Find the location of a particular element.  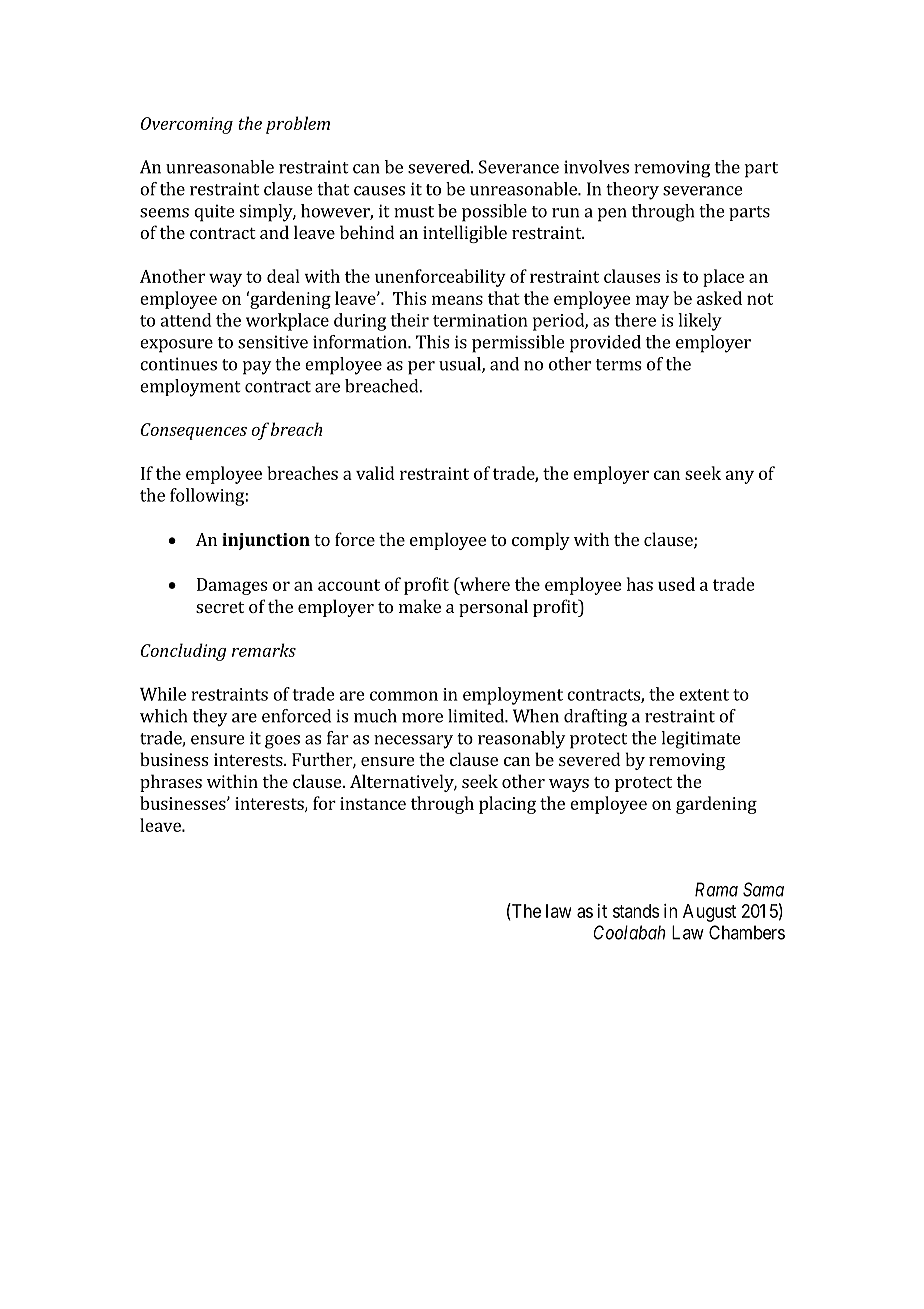

terms is located at coordinates (618, 365).
